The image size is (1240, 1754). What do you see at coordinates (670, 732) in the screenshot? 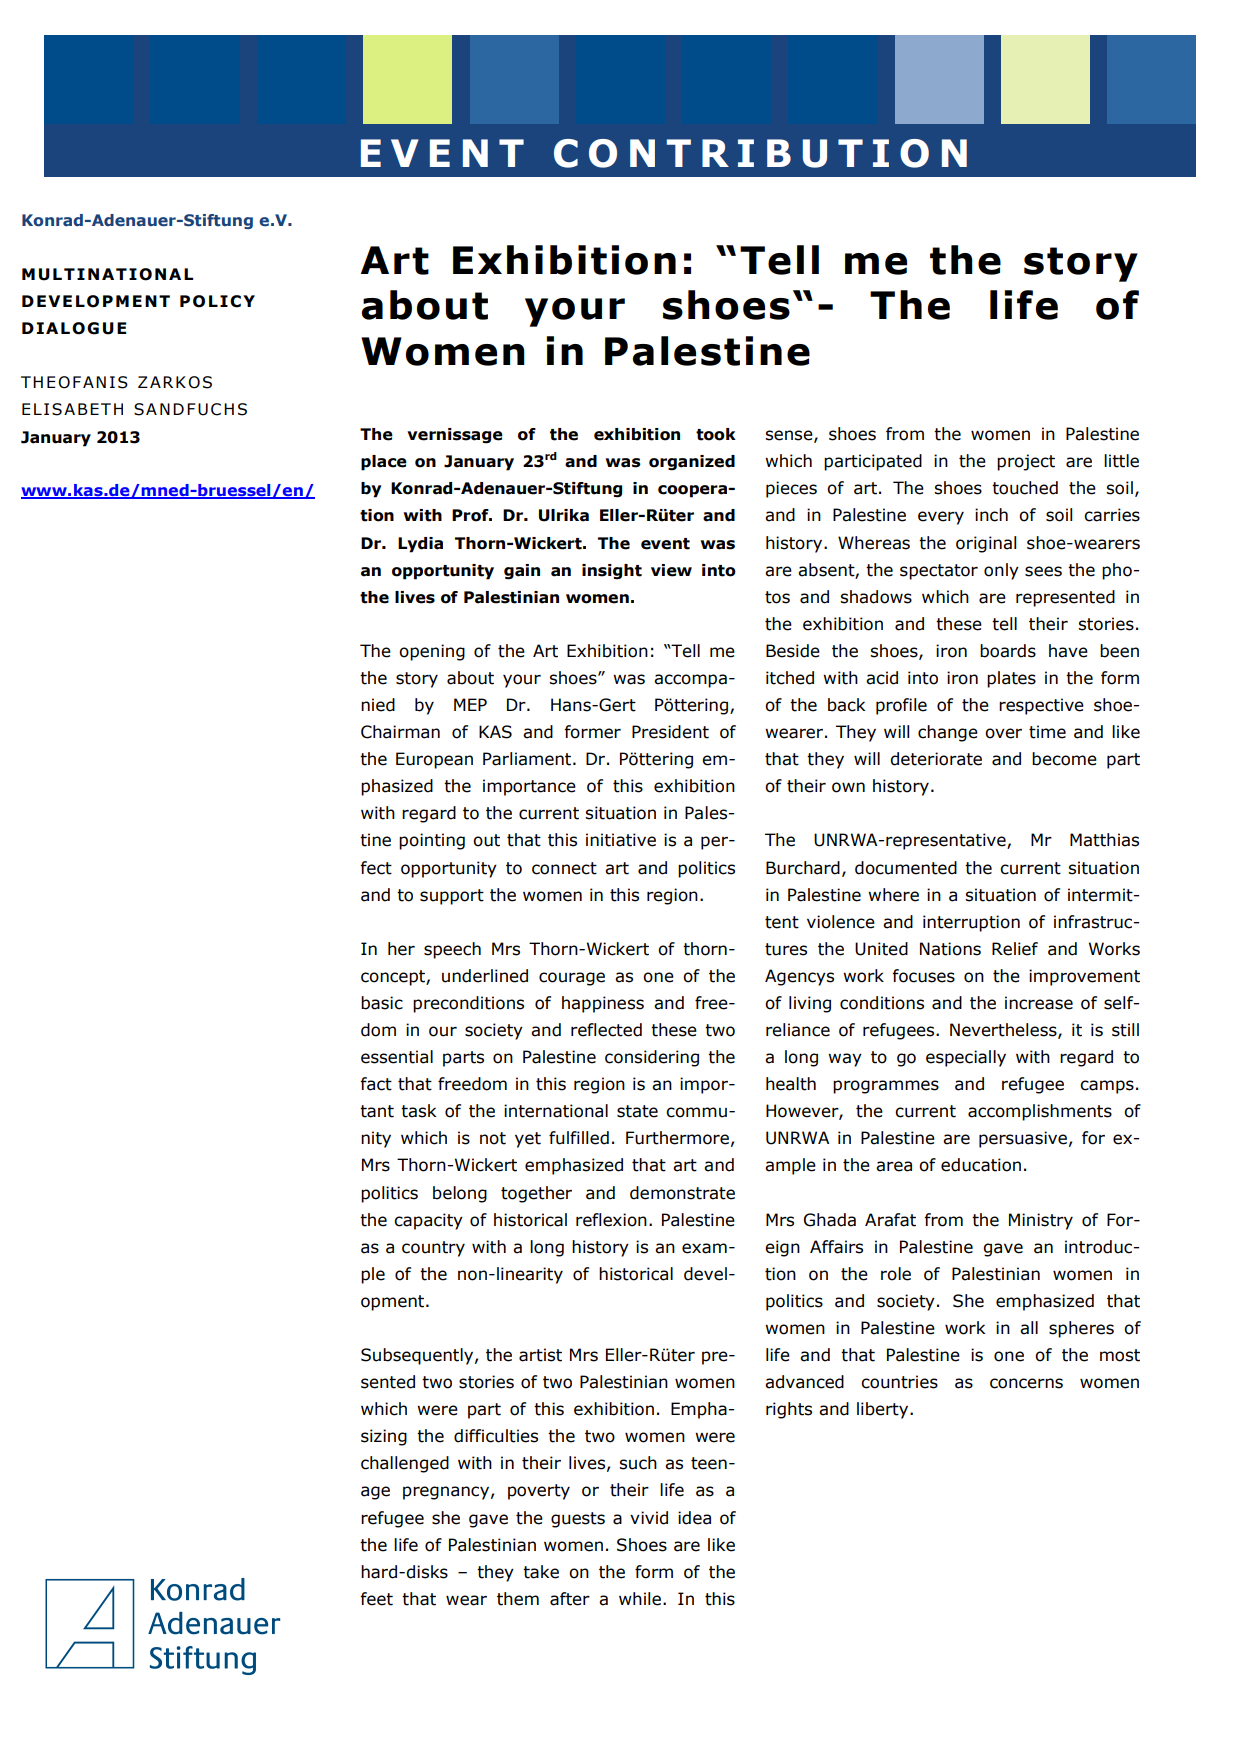
I see `President` at bounding box center [670, 732].
